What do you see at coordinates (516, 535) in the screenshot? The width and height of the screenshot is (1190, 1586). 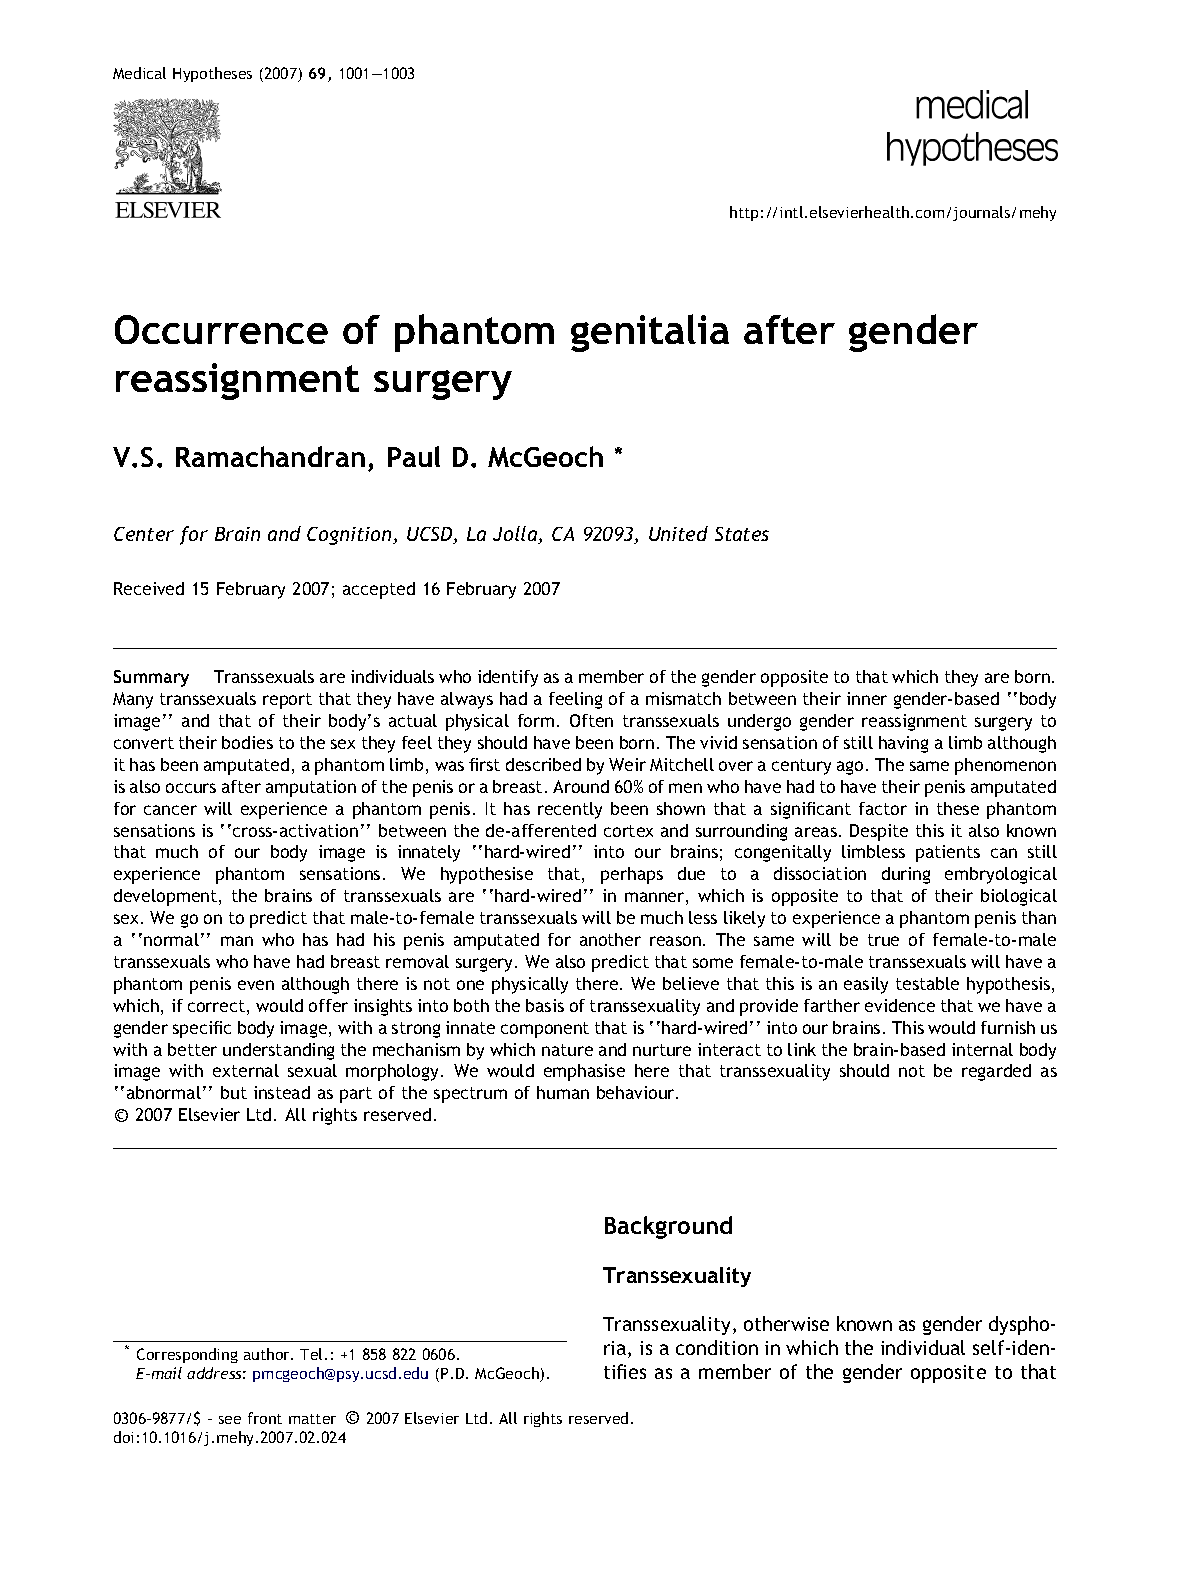 I see `Jolla` at bounding box center [516, 535].
